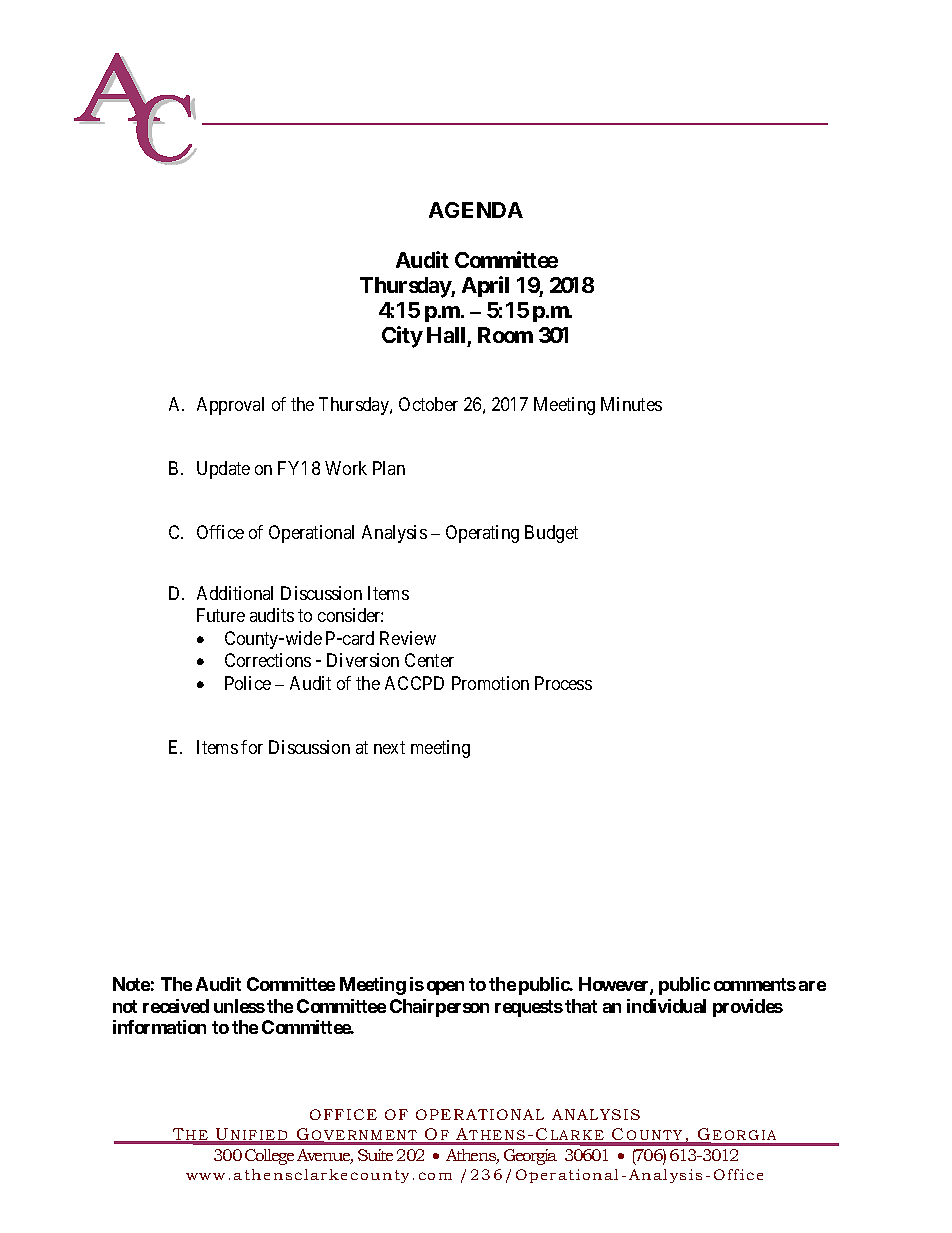 This screenshot has height=1233, width=952. I want to click on Promotion, so click(490, 683).
